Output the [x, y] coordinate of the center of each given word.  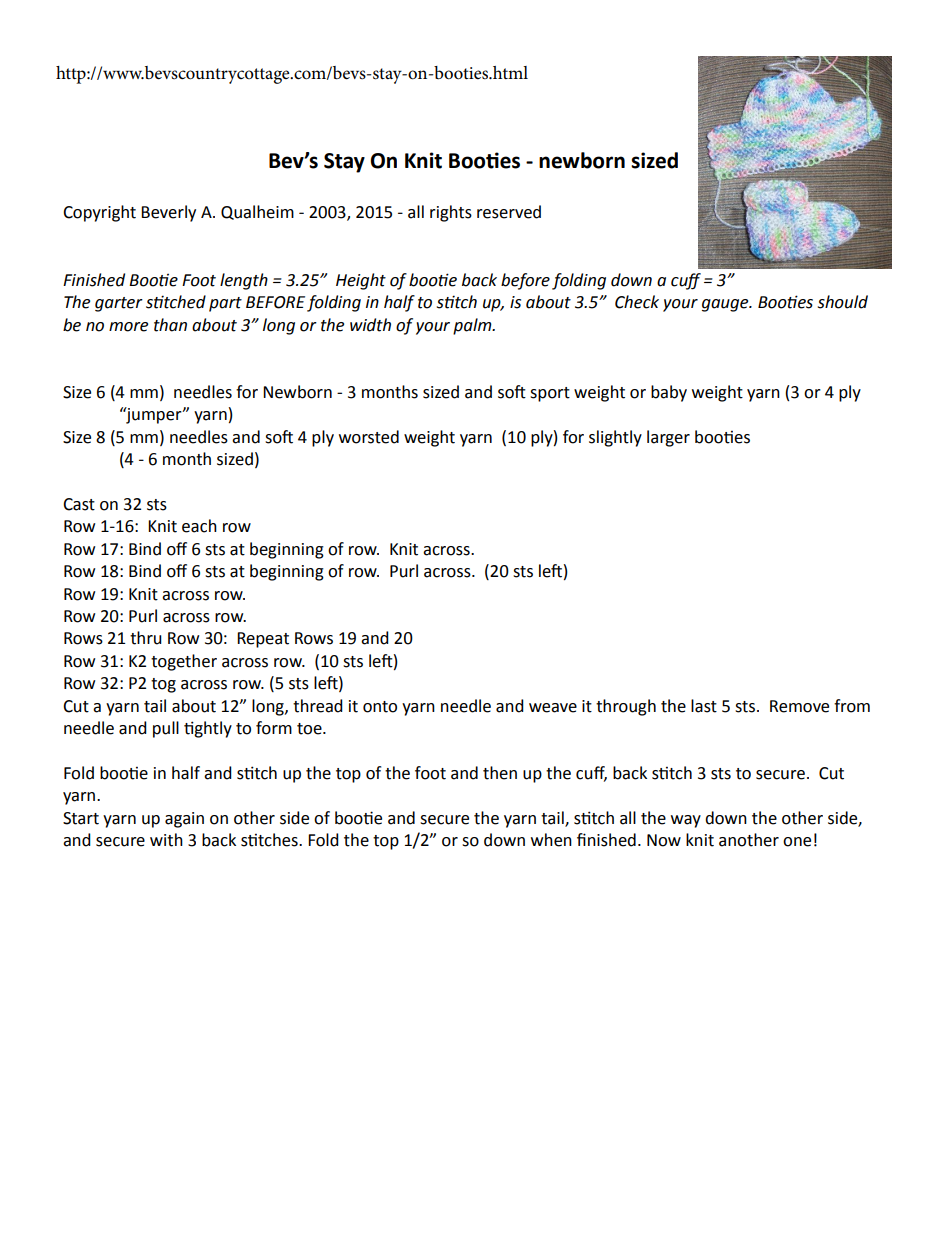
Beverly [168, 213]
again [184, 820]
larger [668, 438]
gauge [726, 305]
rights [451, 213]
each [199, 526]
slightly [615, 438]
